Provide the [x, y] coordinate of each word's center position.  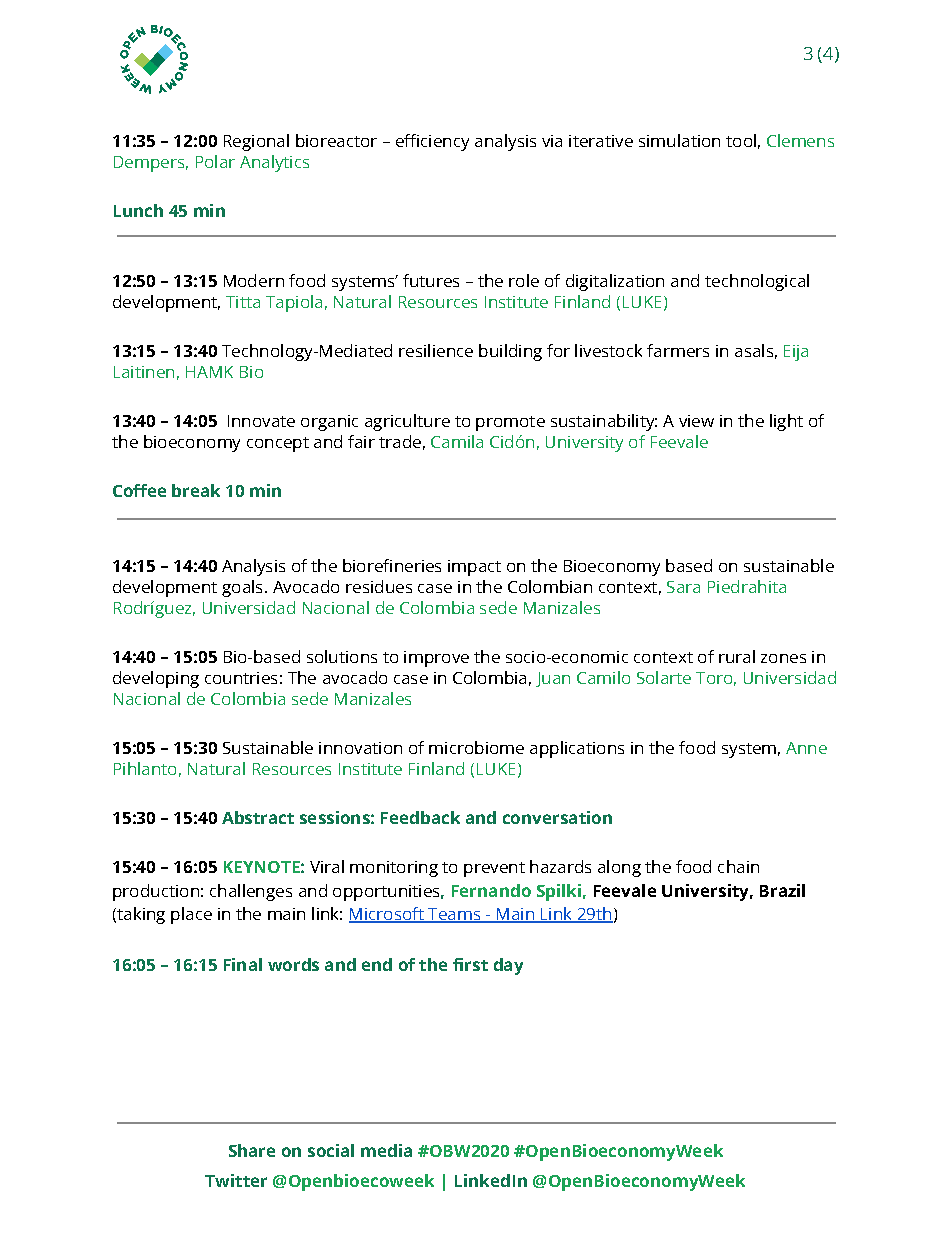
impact [474, 568]
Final [243, 964]
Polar [215, 161]
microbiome [476, 747]
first [470, 964]
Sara [683, 587]
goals [242, 588]
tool [741, 140]
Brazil [782, 890]
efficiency [432, 142]
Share [252, 1150]
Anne [806, 748]
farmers [678, 350]
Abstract [258, 817]
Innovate [261, 421]
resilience [436, 350]
